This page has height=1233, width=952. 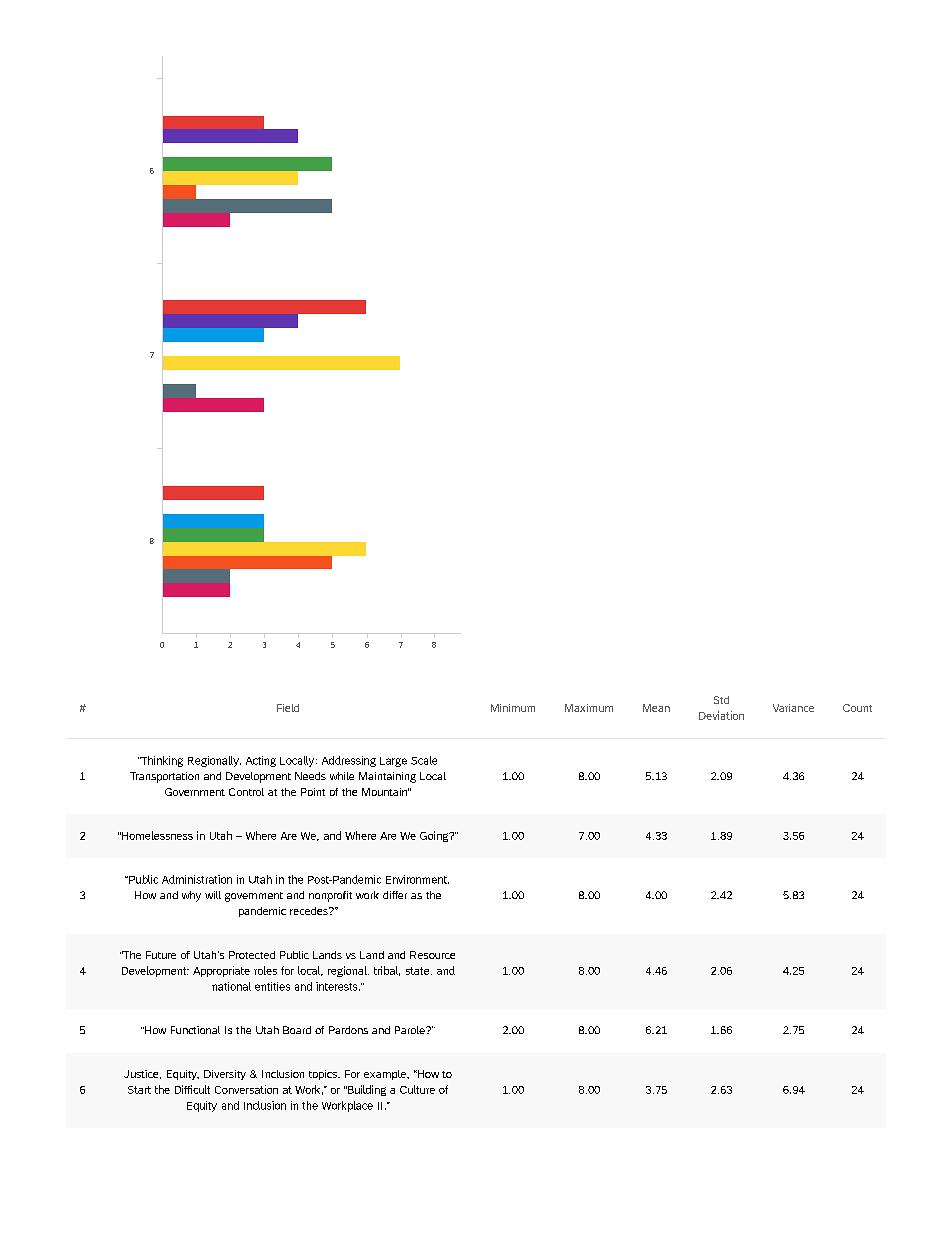 I want to click on tribal, so click(x=387, y=971).
